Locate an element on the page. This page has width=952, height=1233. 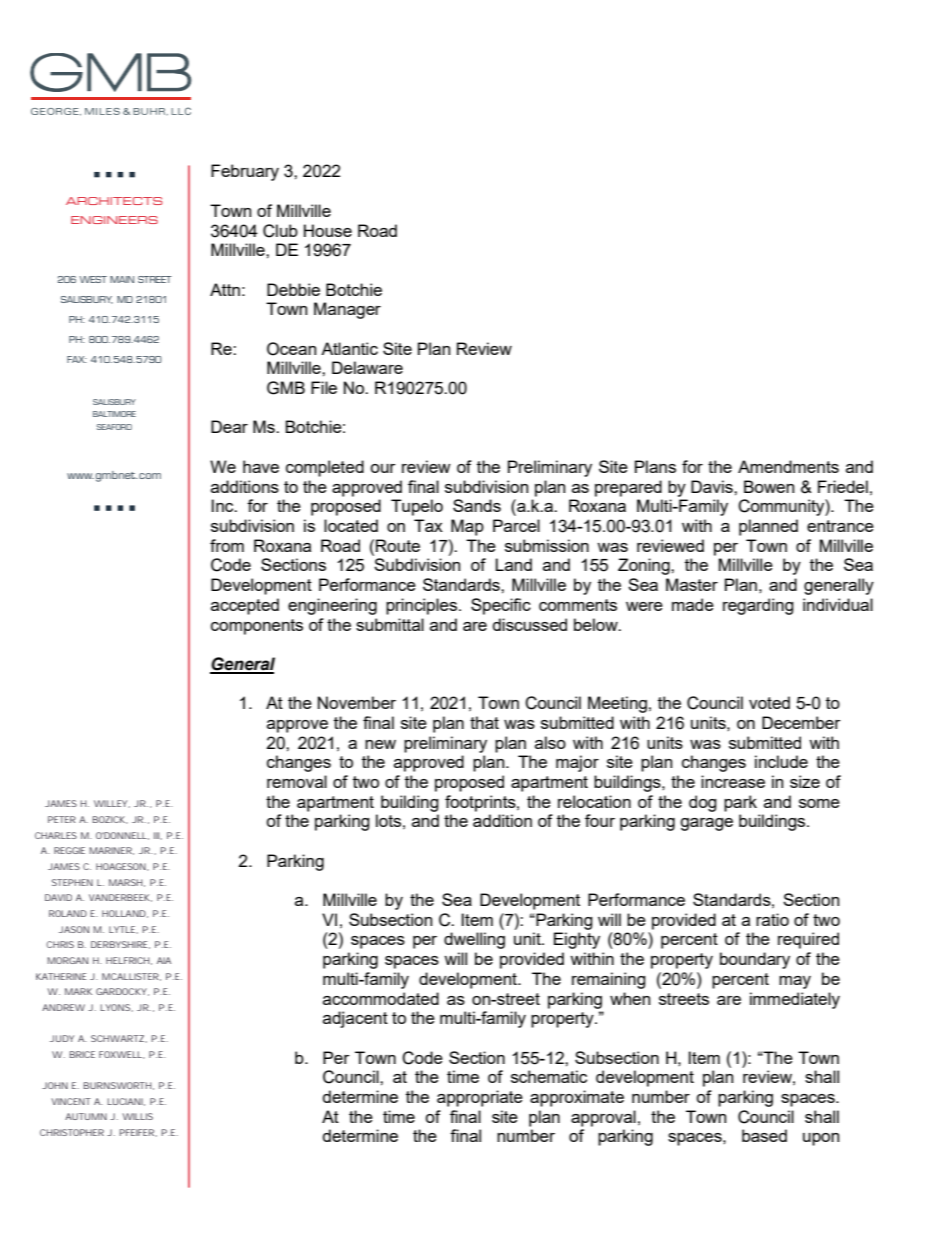
Bowen is located at coordinates (769, 486).
